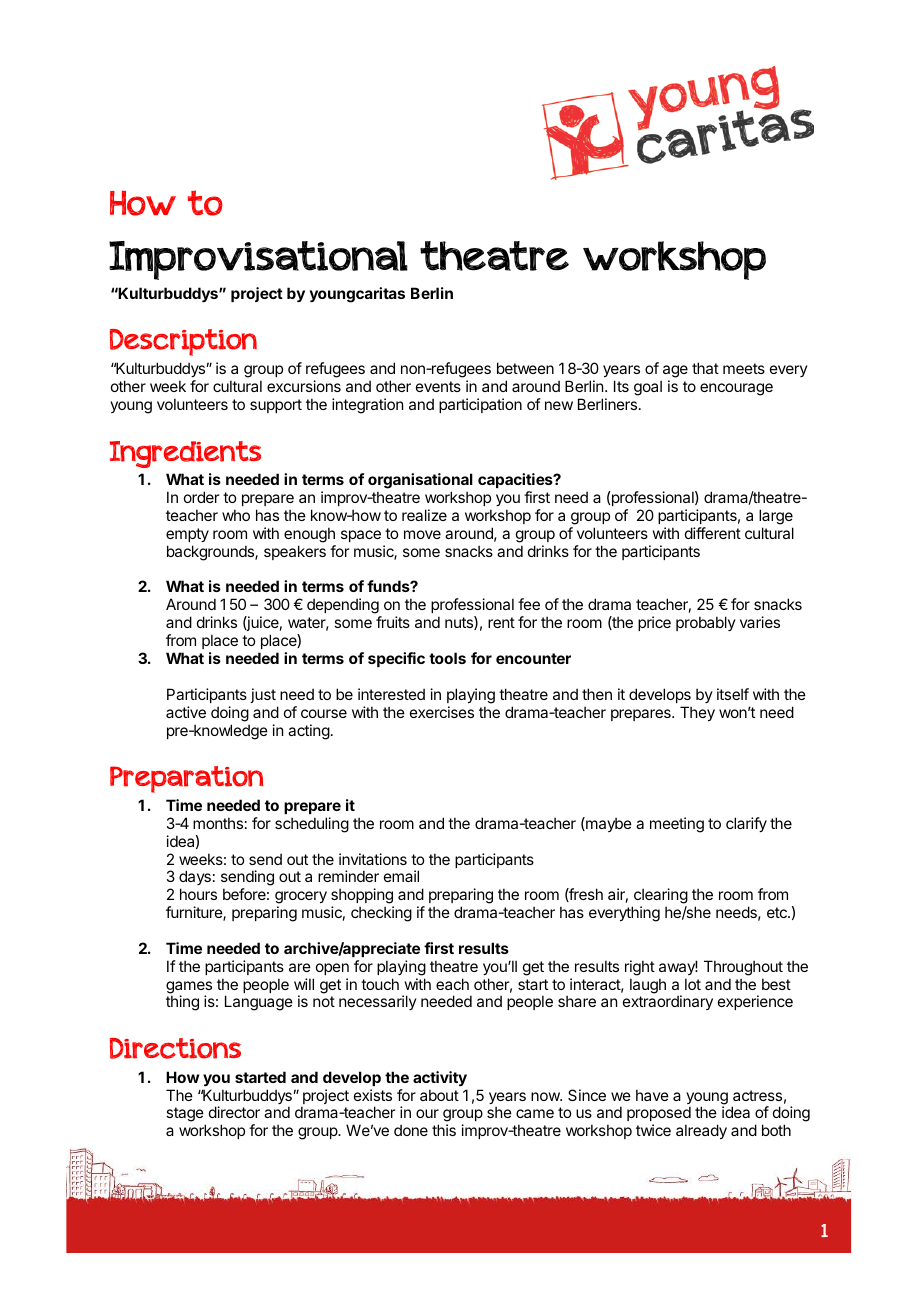 The height and width of the image is (1308, 924). Describe the element at coordinates (697, 713) in the image. I see `They` at that location.
